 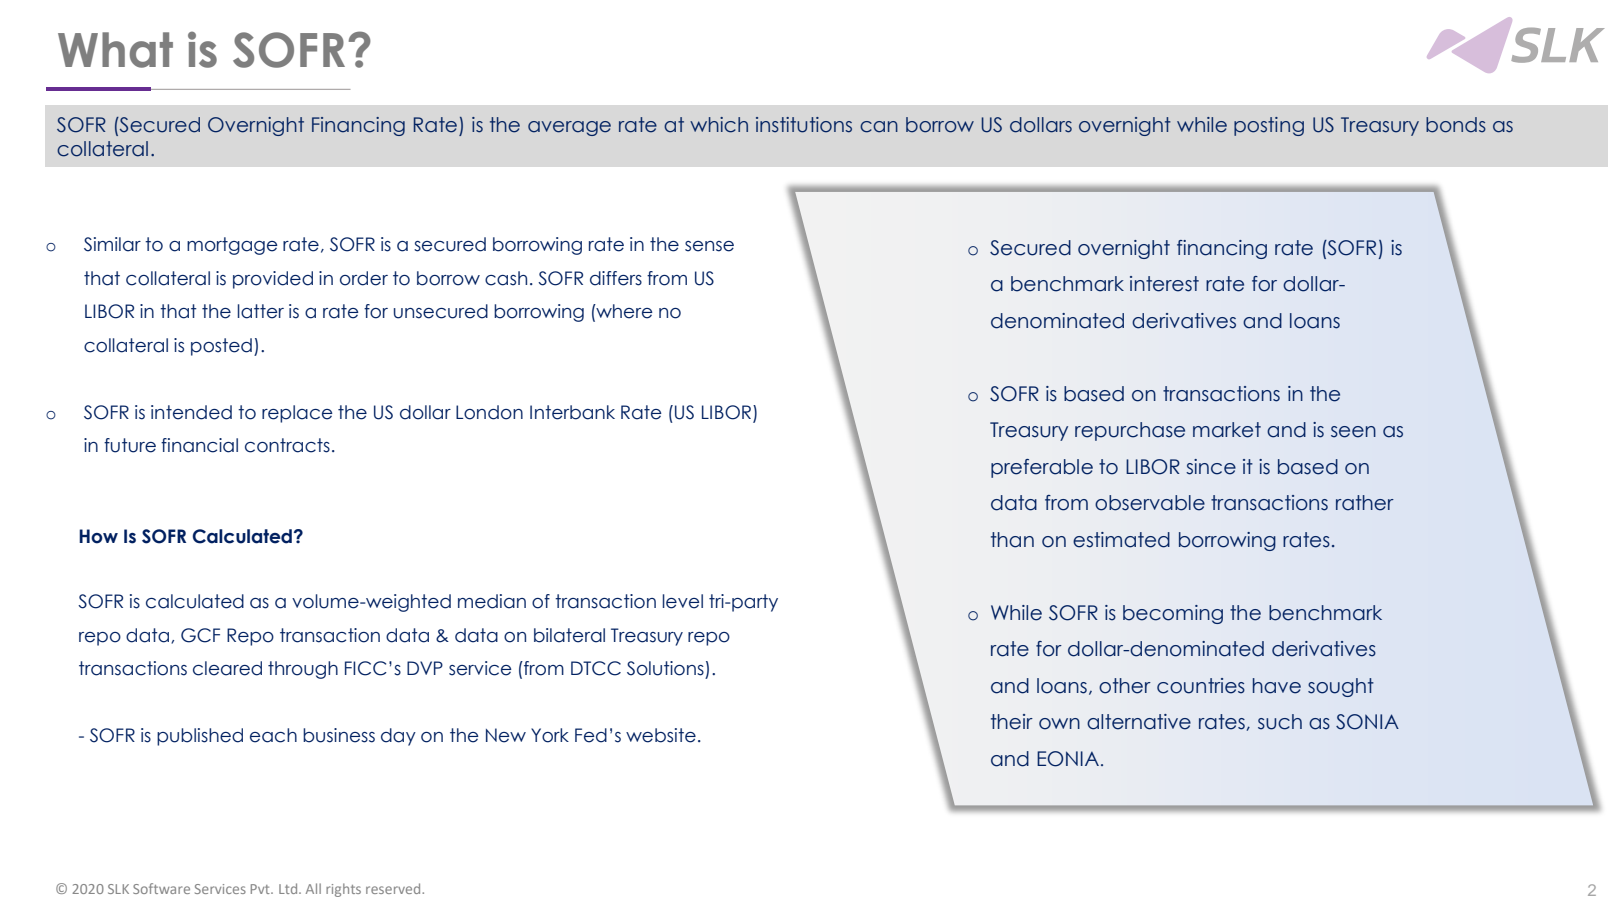 I want to click on such, so click(x=1280, y=722).
